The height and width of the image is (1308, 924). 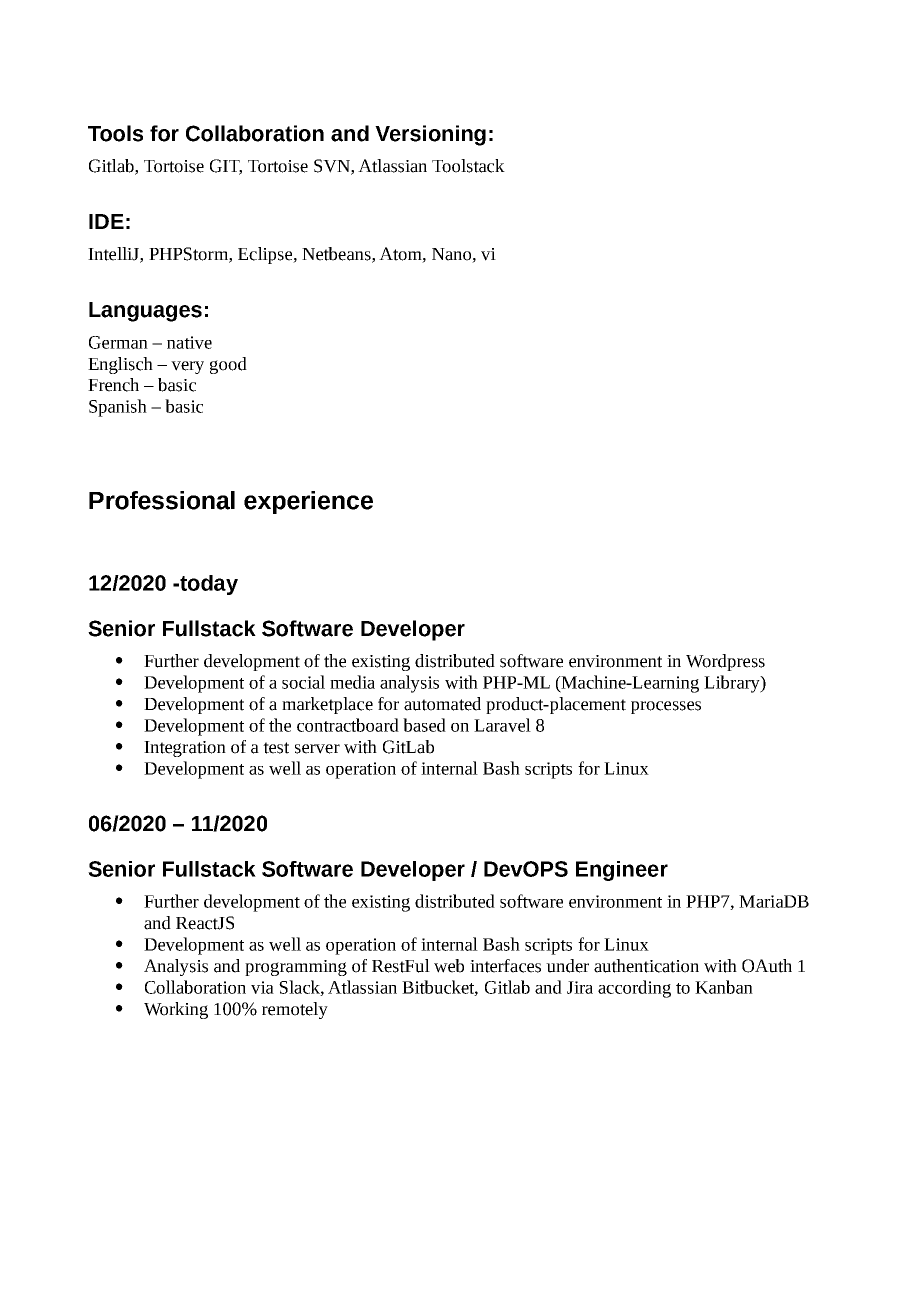 What do you see at coordinates (106, 221) in the image?
I see `IDE` at bounding box center [106, 221].
